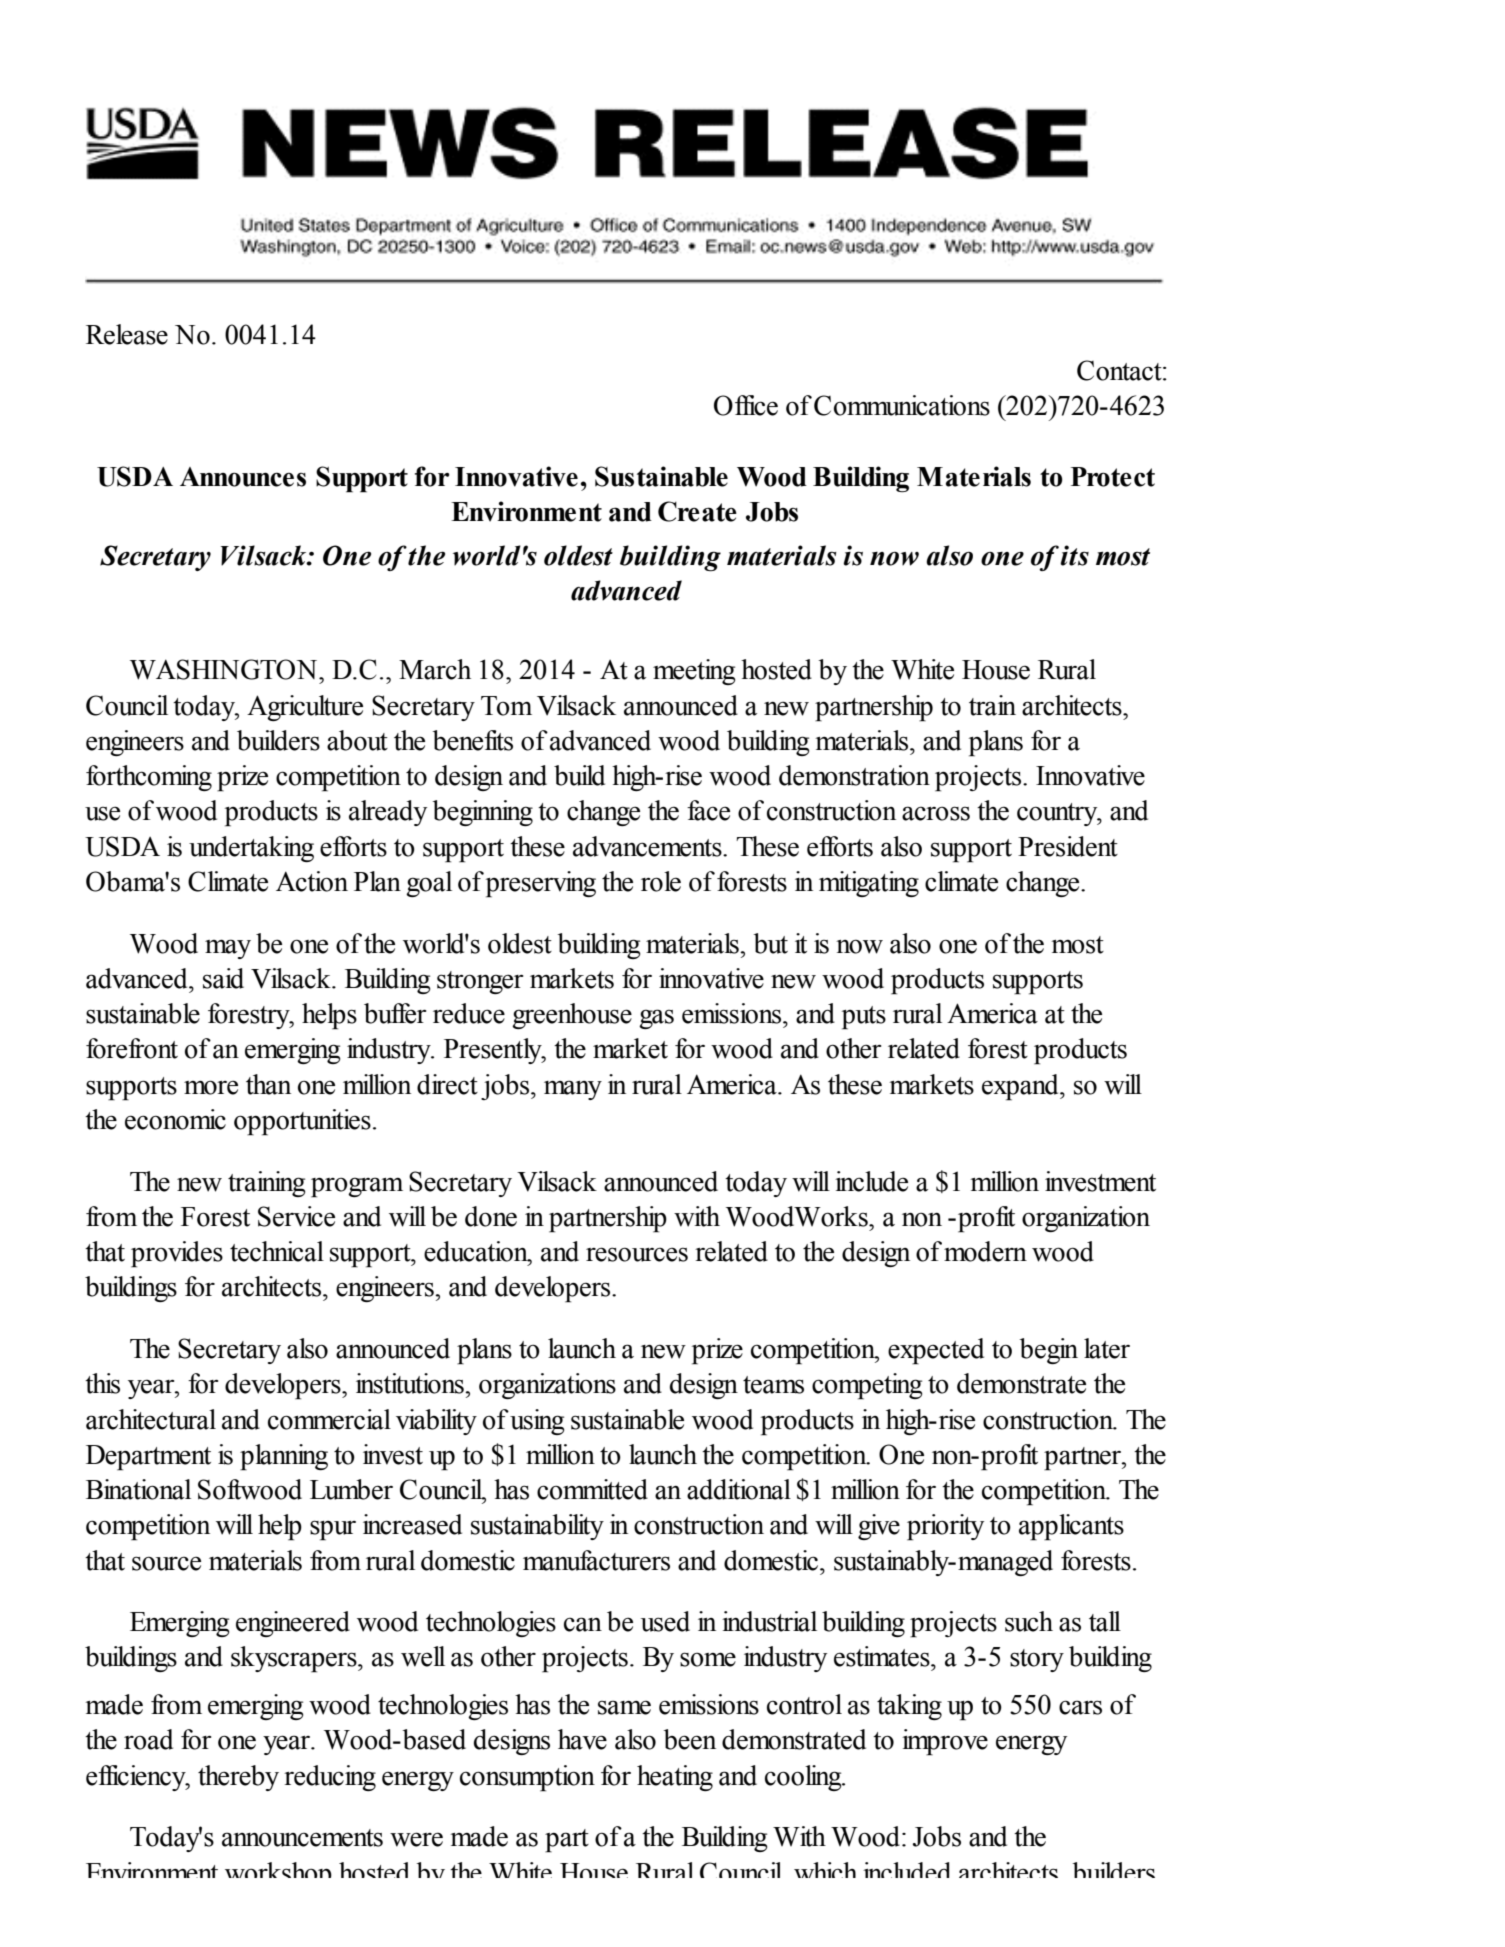 The height and width of the page is (1947, 1505). I want to click on Release, so click(127, 334).
